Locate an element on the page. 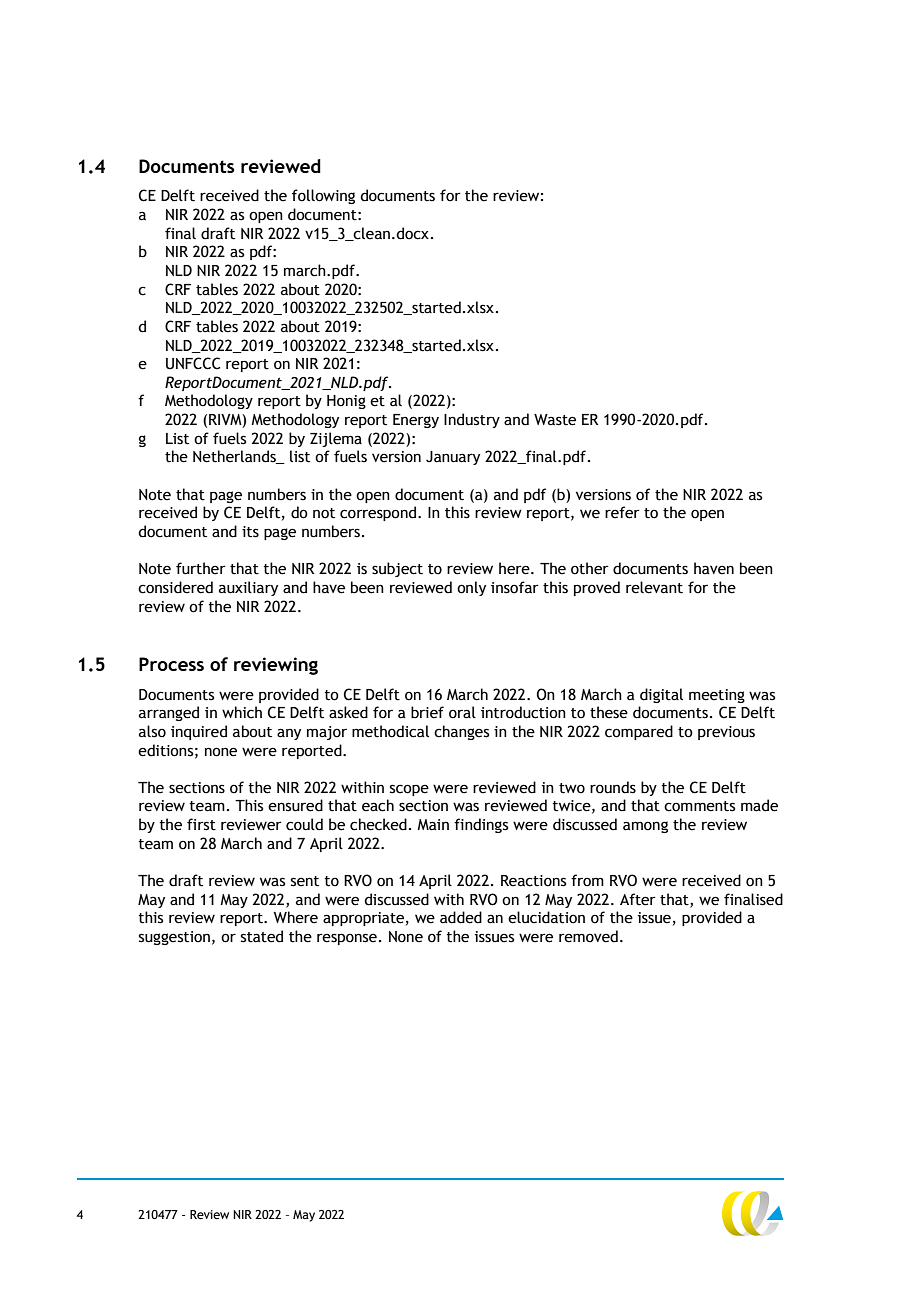  Honig is located at coordinates (346, 402).
